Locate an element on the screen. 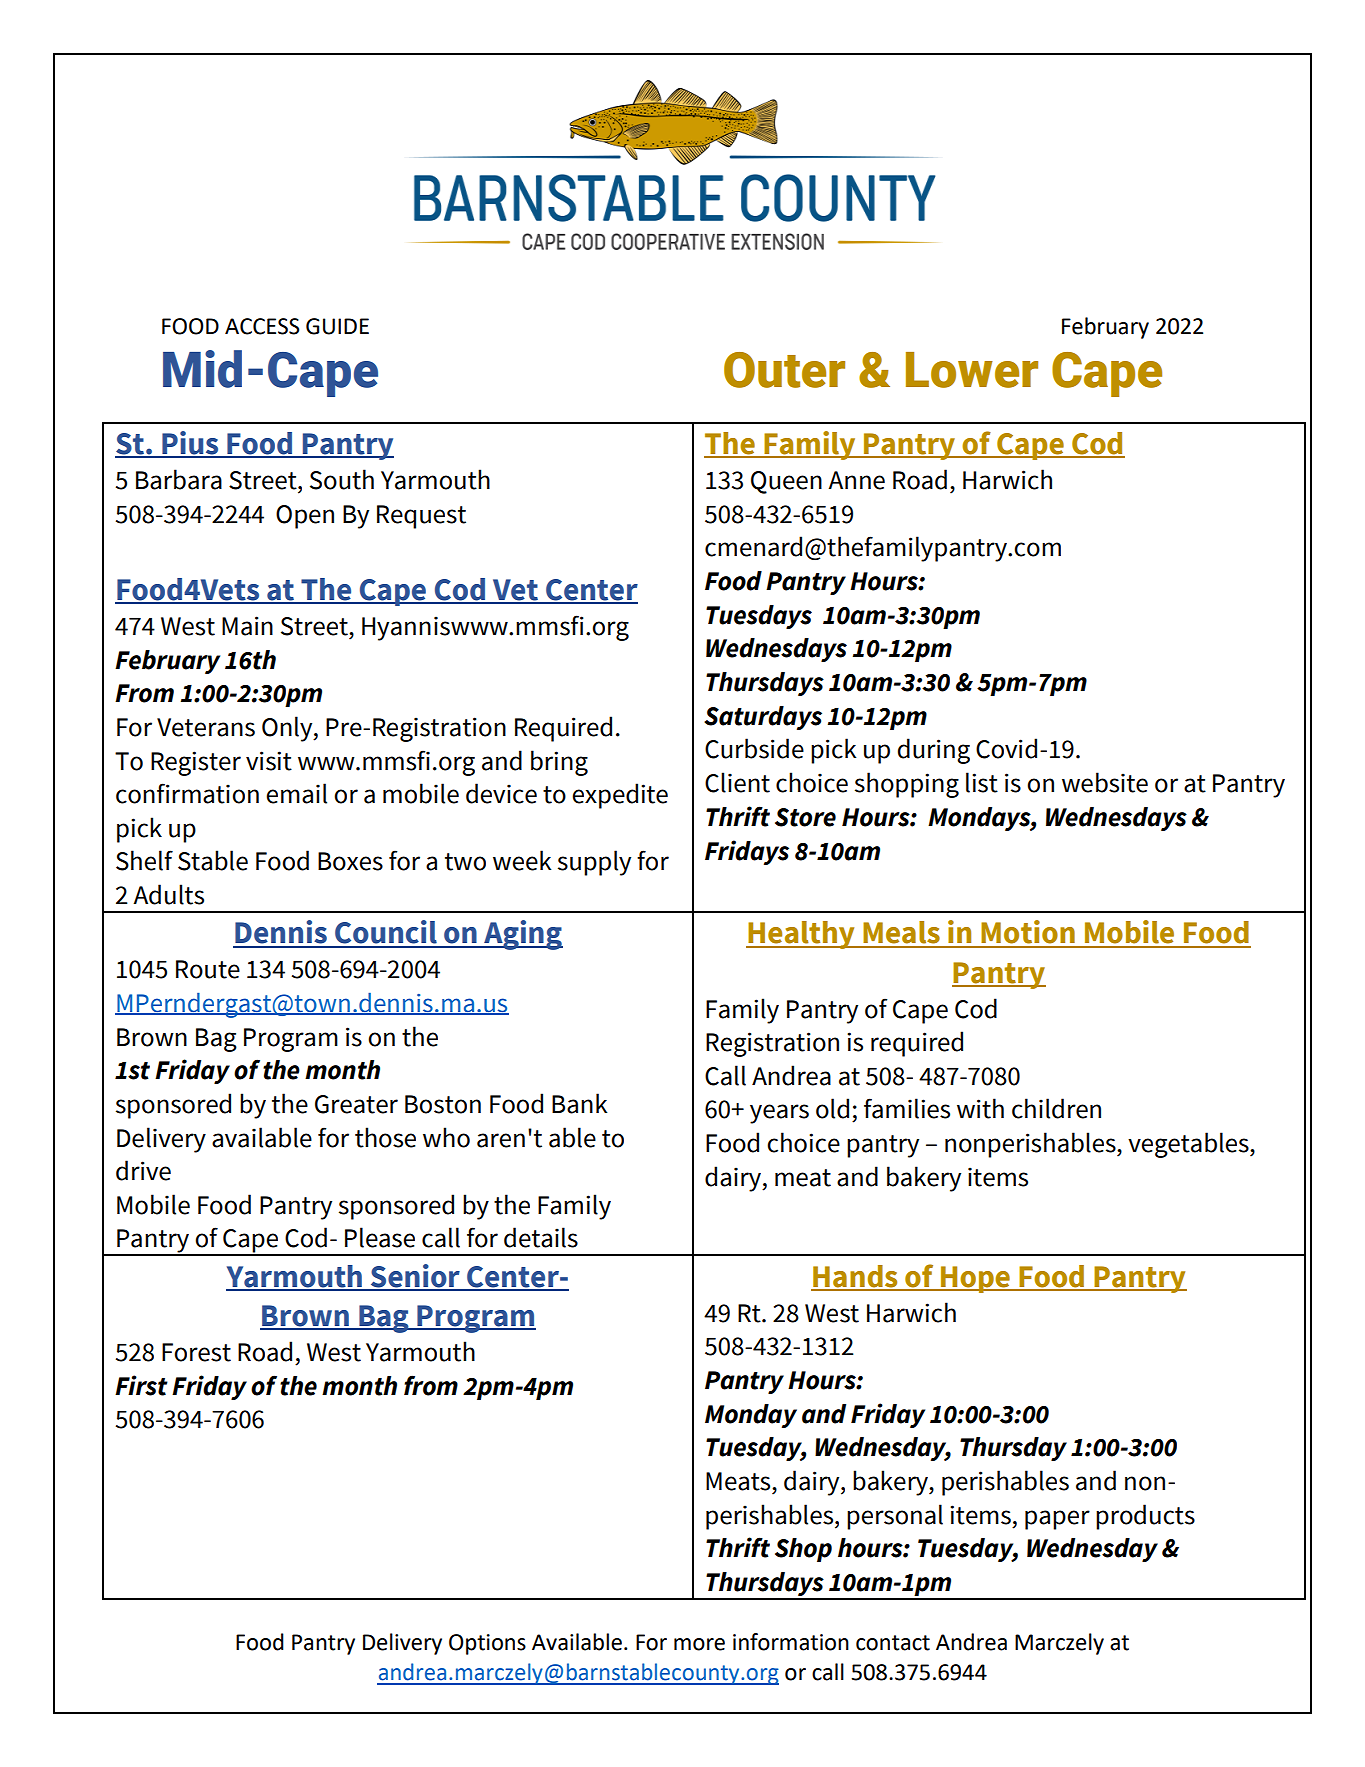 Image resolution: width=1365 pixels, height=1767 pixels. Outer is located at coordinates (784, 370).
